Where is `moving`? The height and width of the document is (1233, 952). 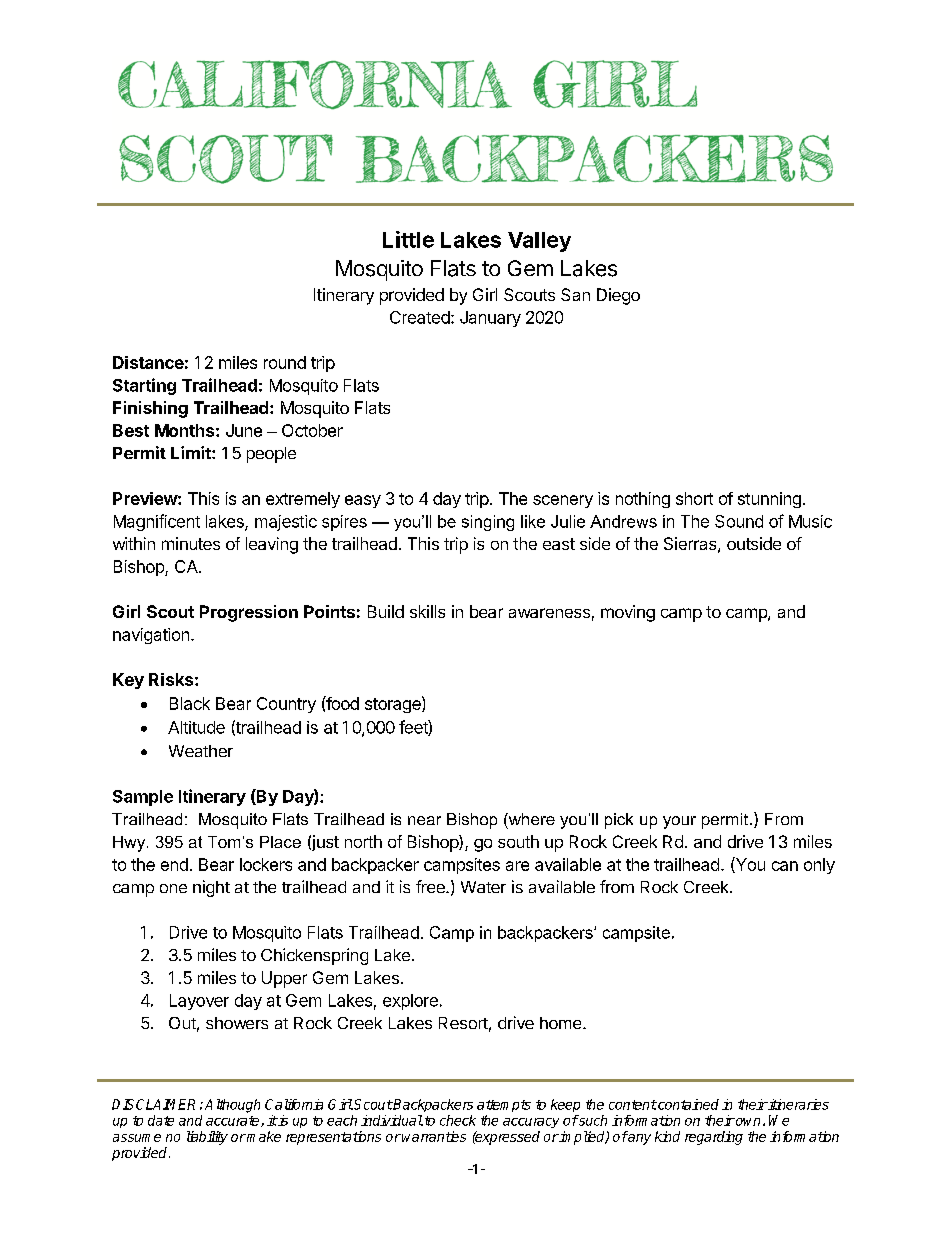
moving is located at coordinates (628, 613).
